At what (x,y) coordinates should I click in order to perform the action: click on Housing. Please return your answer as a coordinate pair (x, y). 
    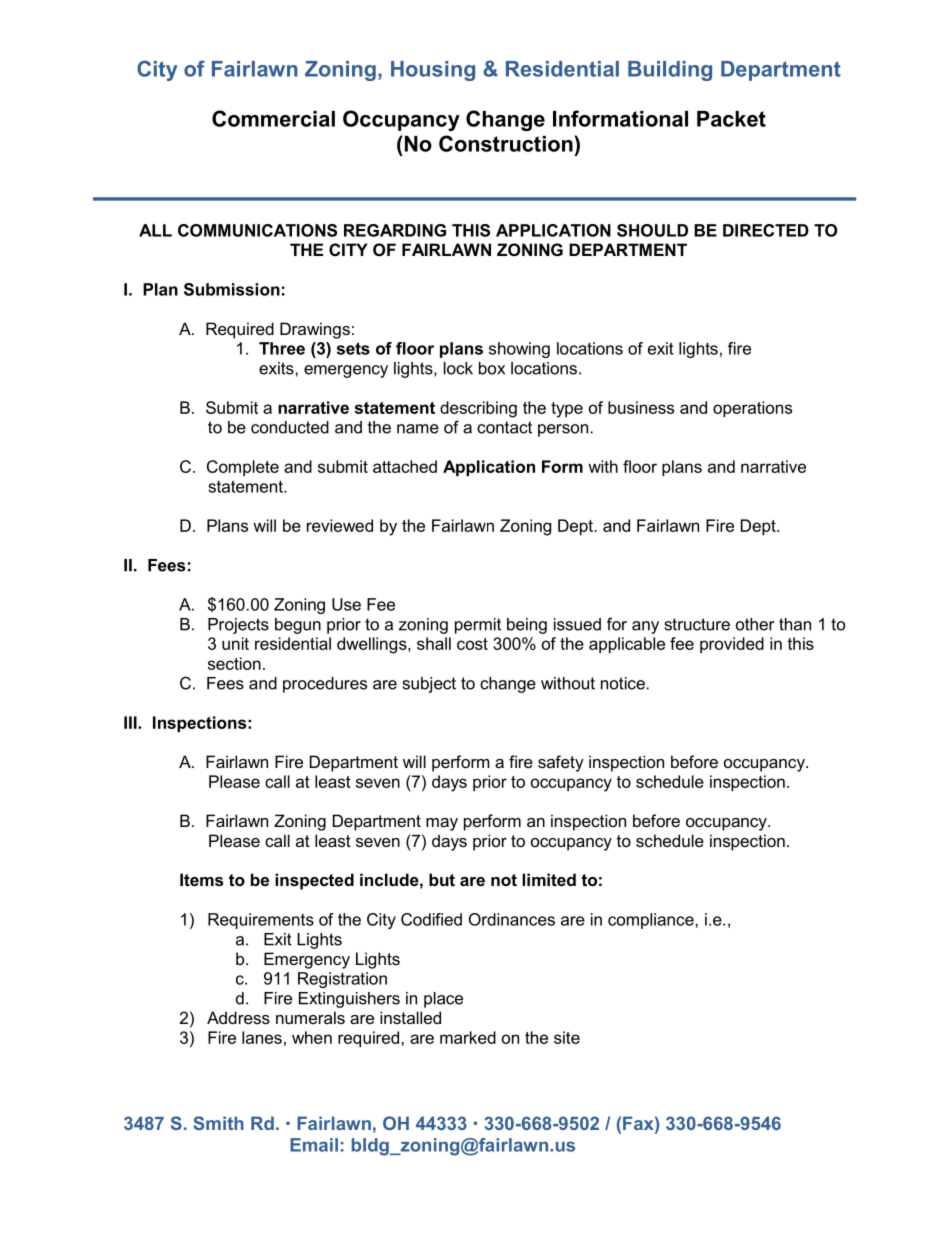
    Looking at the image, I should click on (433, 71).
